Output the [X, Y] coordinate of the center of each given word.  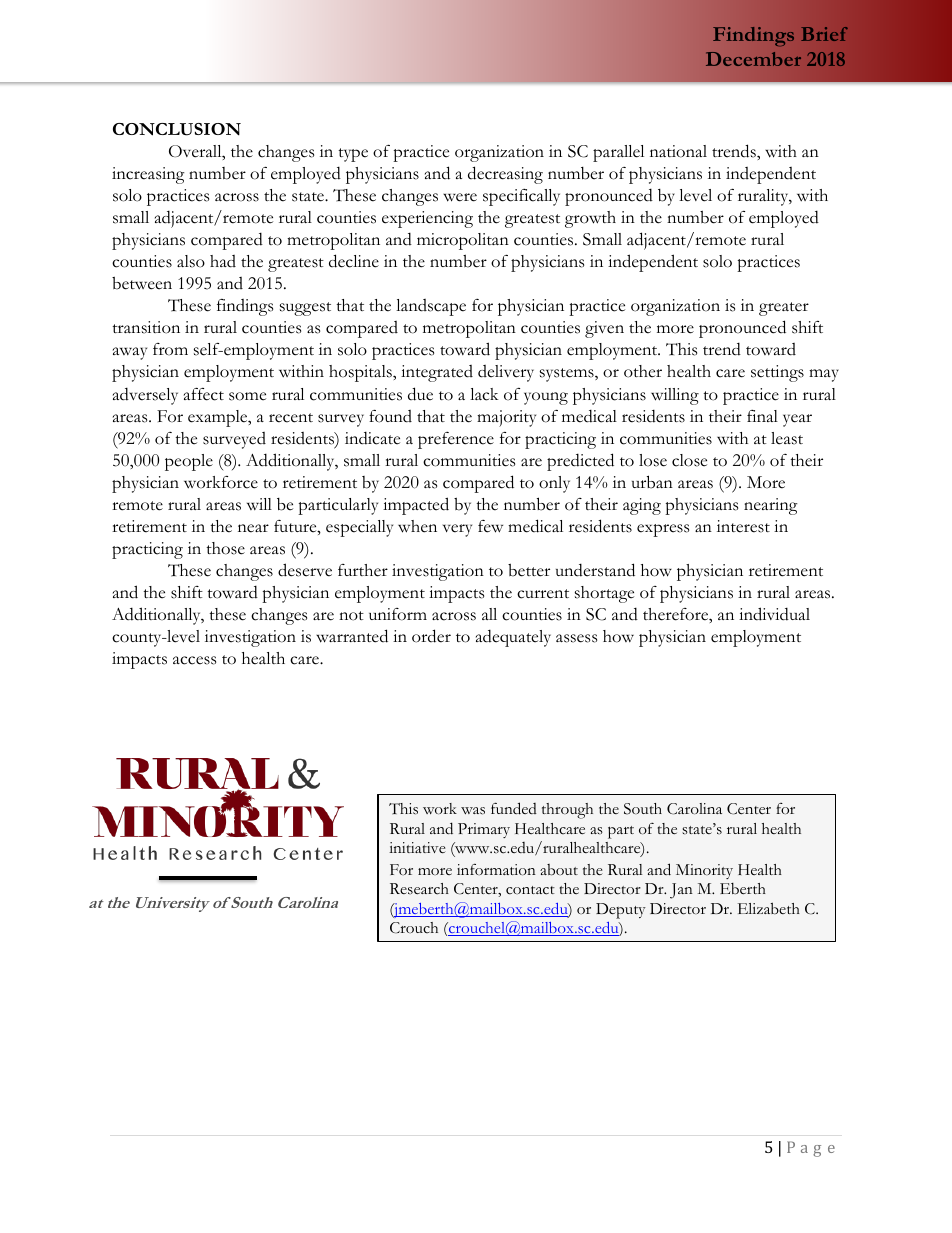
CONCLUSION [177, 129]
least [787, 438]
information [496, 869]
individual [774, 614]
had [223, 261]
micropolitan [463, 241]
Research [419, 889]
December [753, 59]
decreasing [505, 175]
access [194, 660]
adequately [513, 638]
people [189, 462]
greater [784, 309]
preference [456, 440]
